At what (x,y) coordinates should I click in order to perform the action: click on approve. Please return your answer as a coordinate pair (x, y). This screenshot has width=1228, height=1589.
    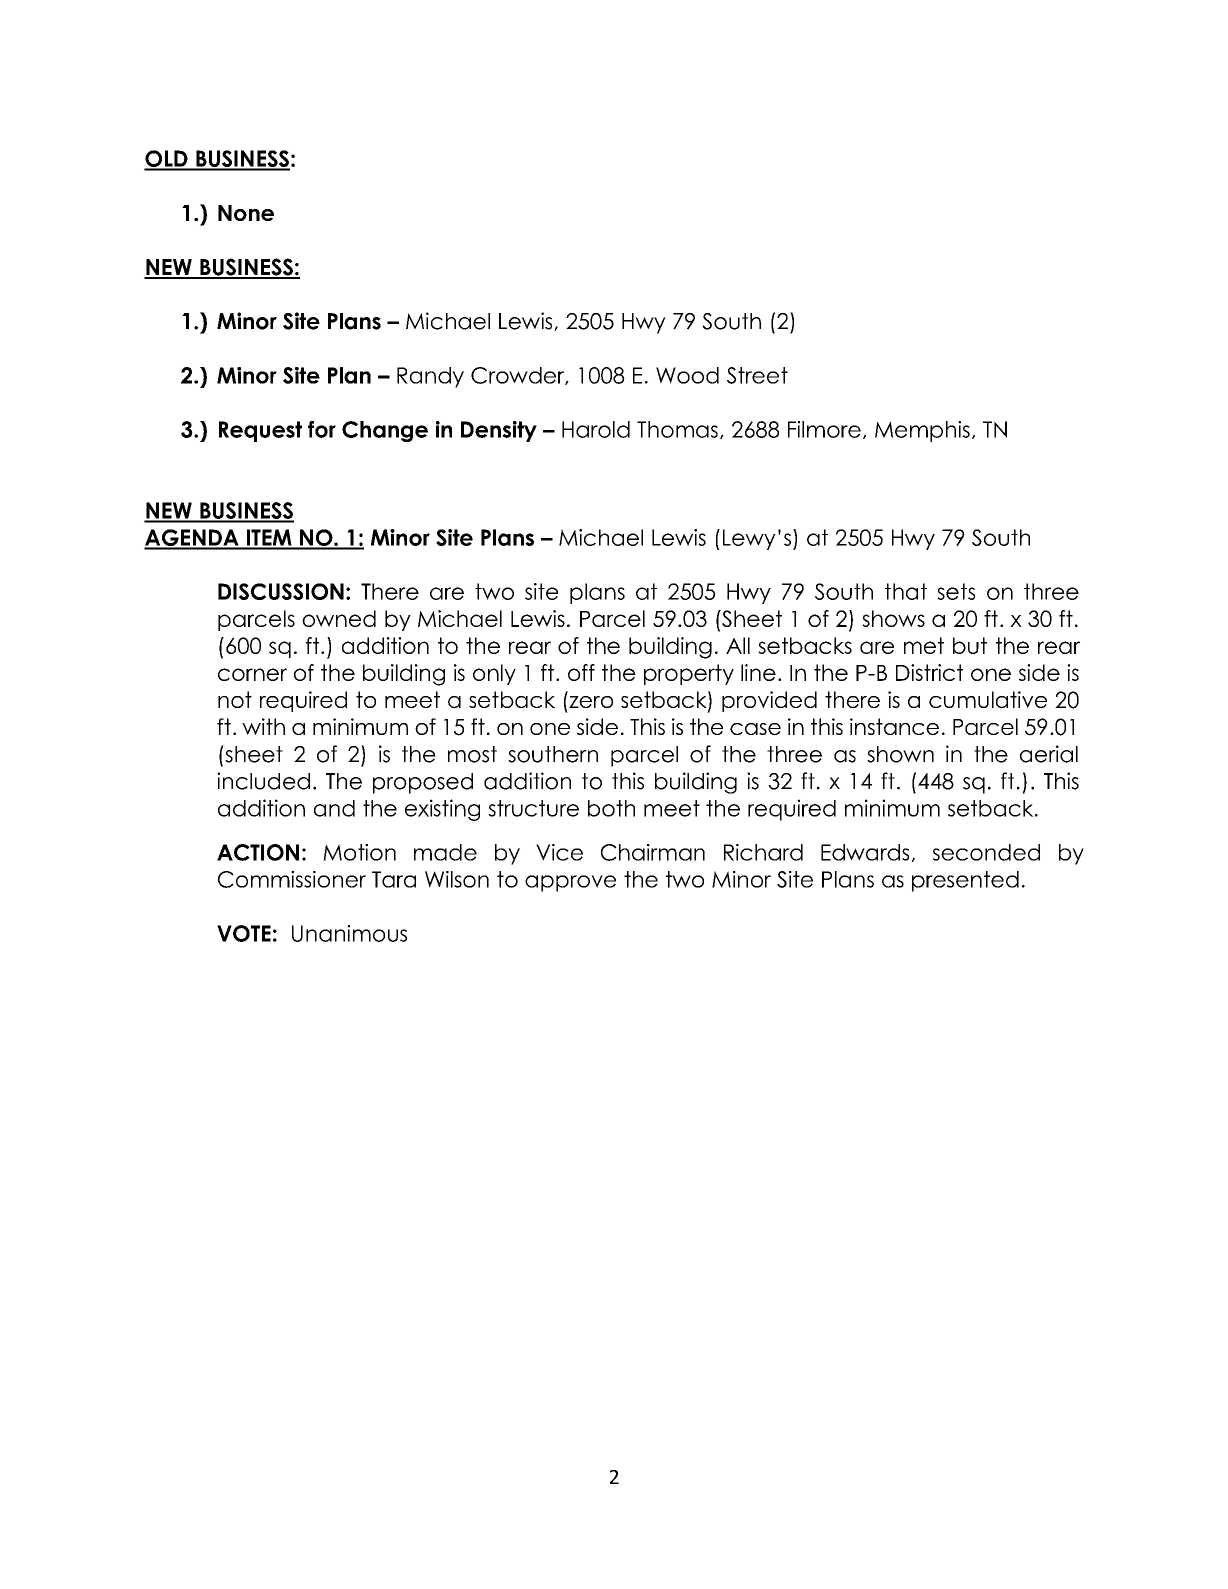
    Looking at the image, I should click on (570, 883).
